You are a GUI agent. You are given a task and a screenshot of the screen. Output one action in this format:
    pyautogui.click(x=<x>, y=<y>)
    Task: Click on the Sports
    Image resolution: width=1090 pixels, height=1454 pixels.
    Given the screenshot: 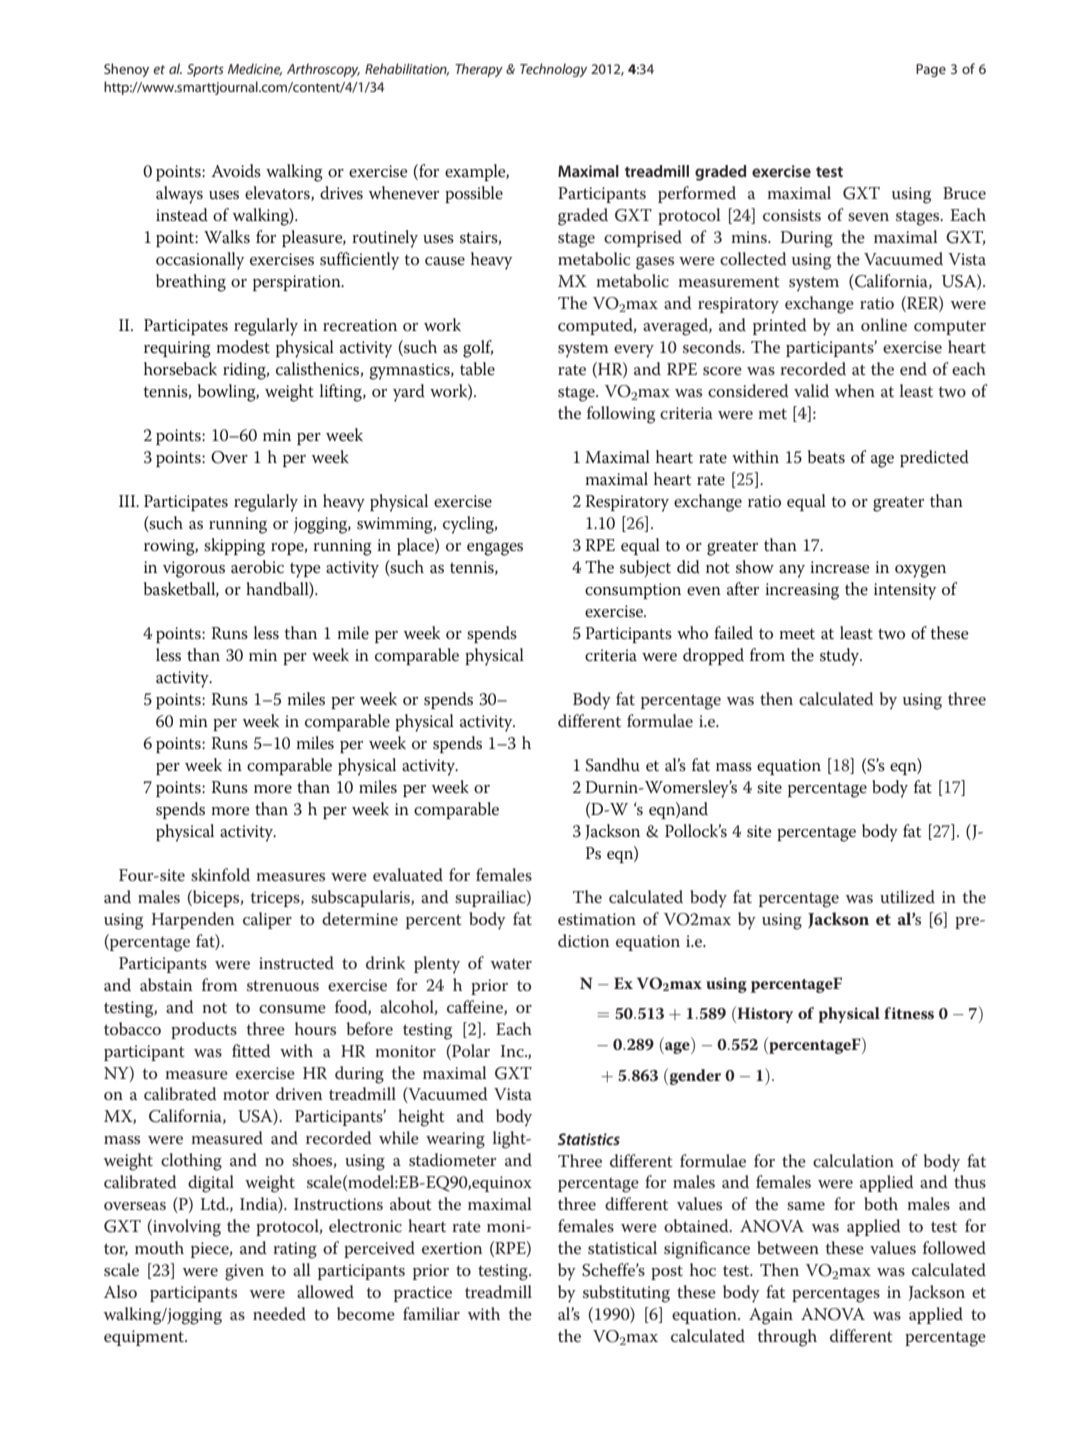 What is the action you would take?
    pyautogui.click(x=205, y=70)
